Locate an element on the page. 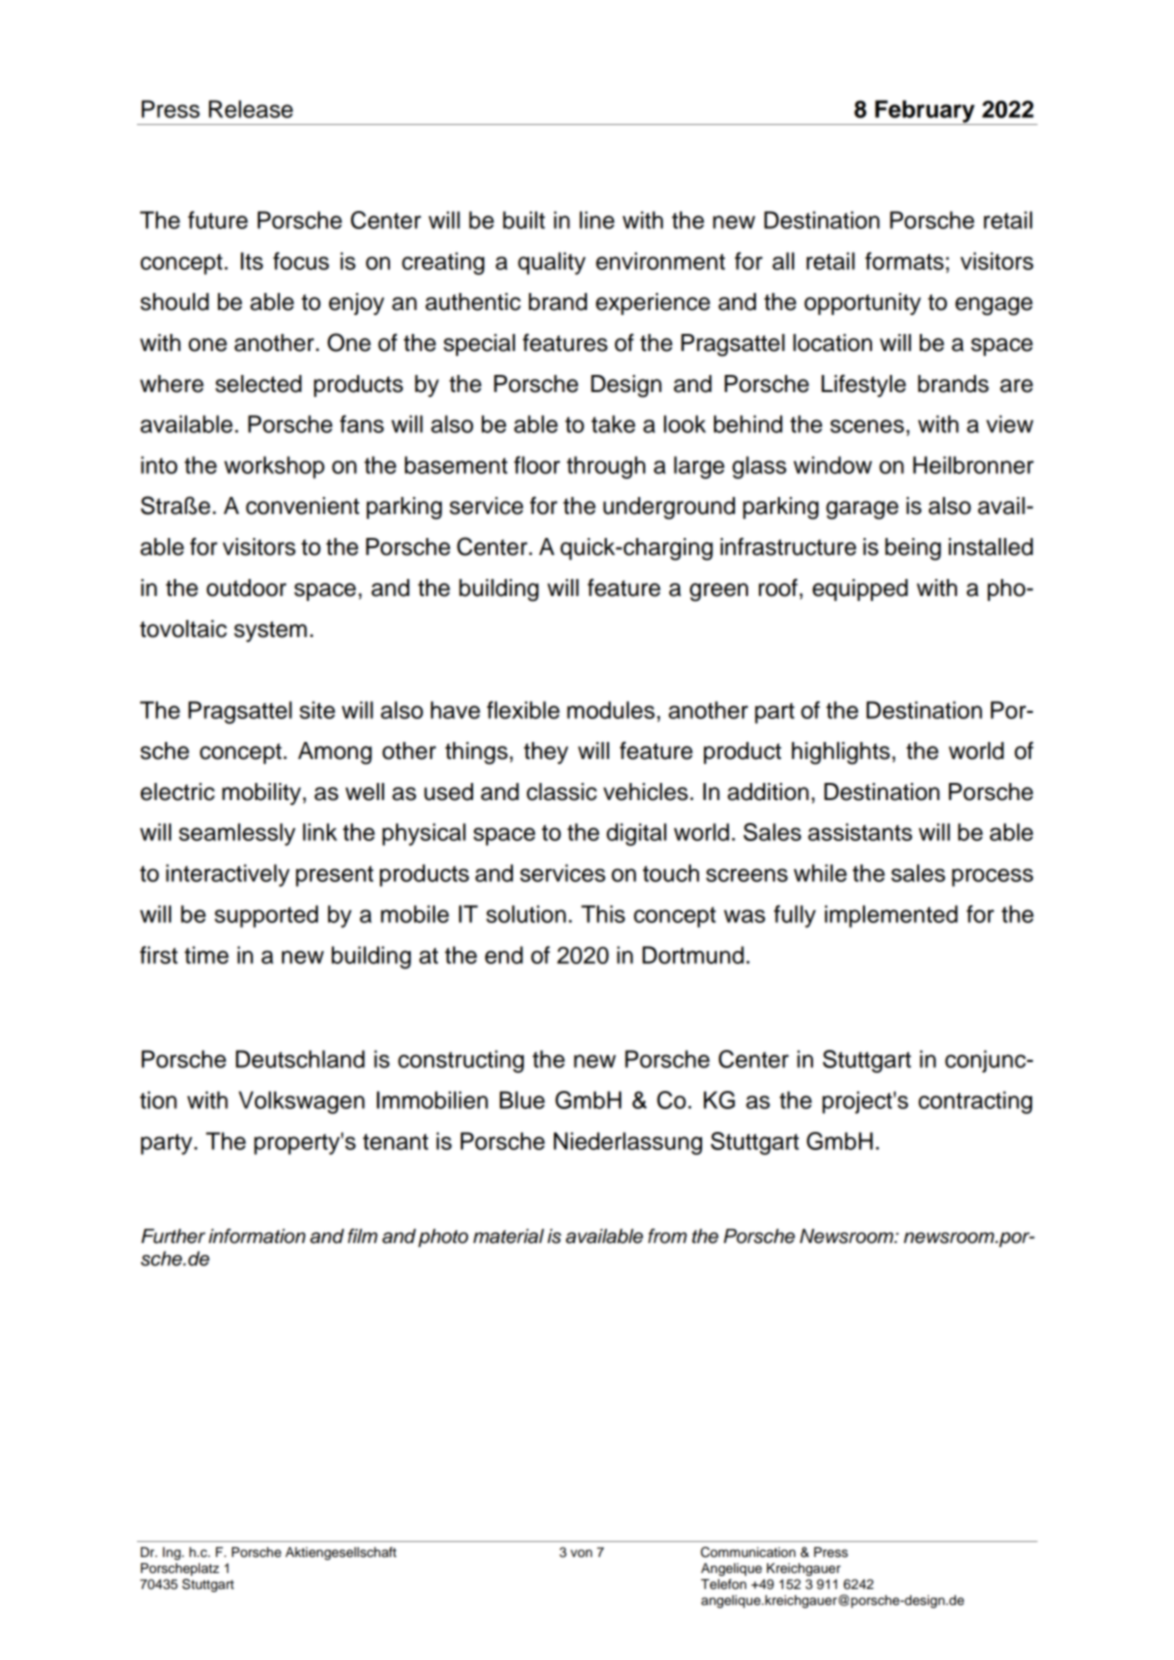  outdoor is located at coordinates (246, 588).
